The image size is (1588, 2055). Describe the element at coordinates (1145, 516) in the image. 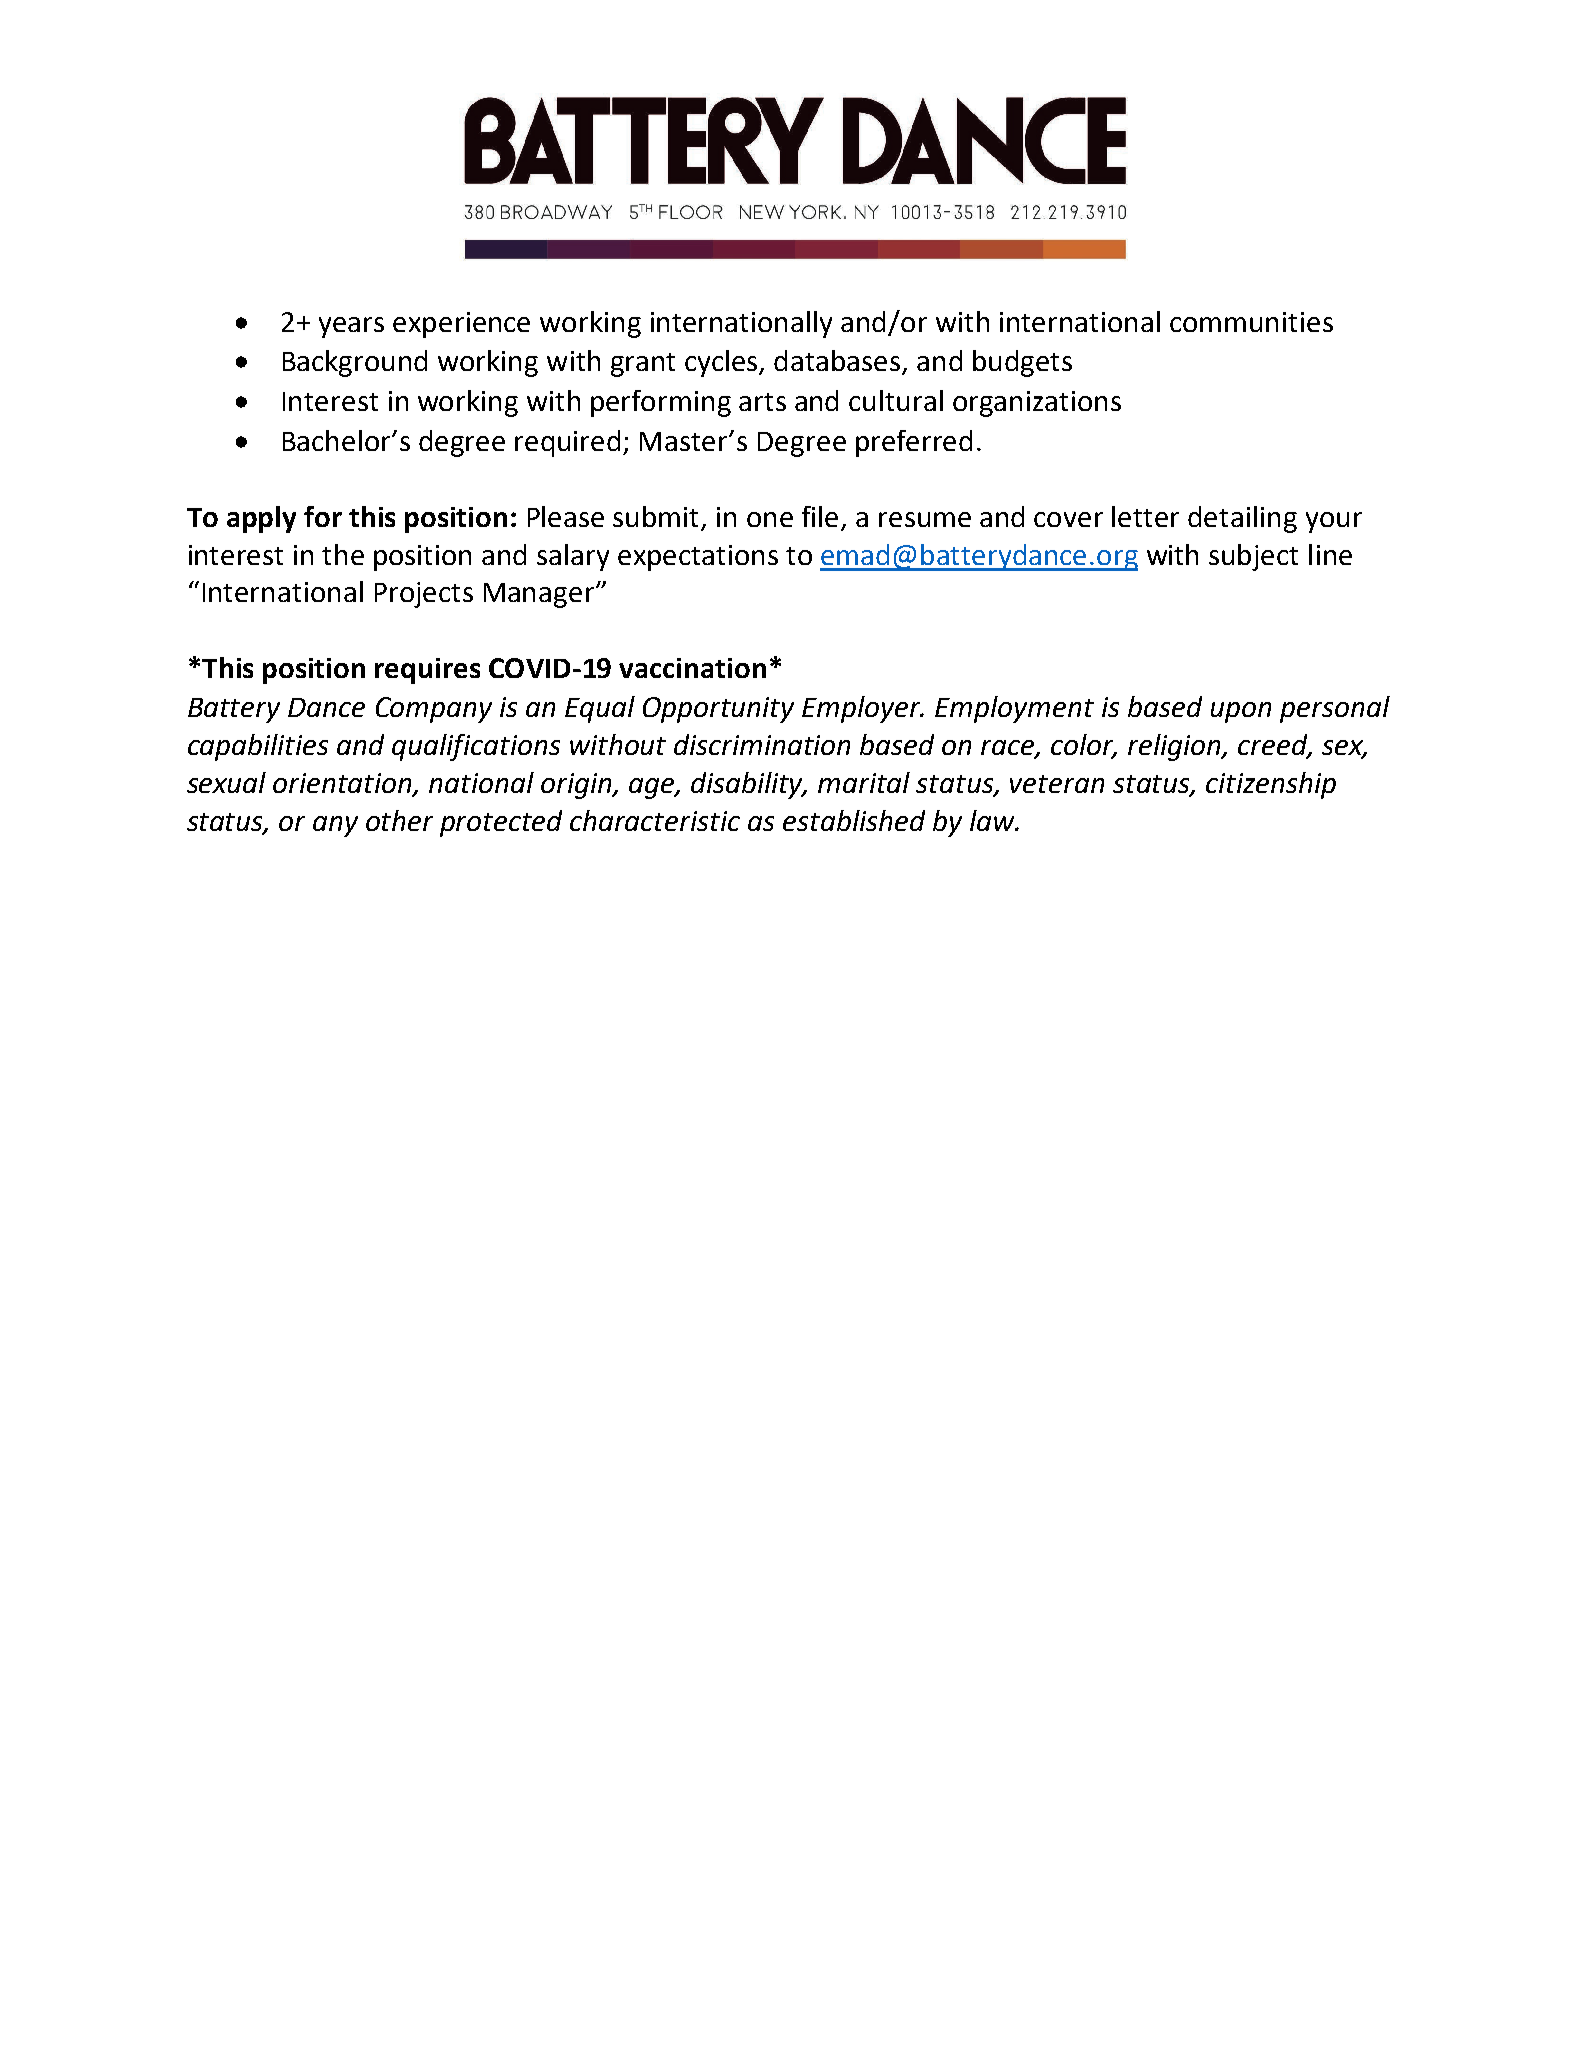

I see `letter` at that location.
